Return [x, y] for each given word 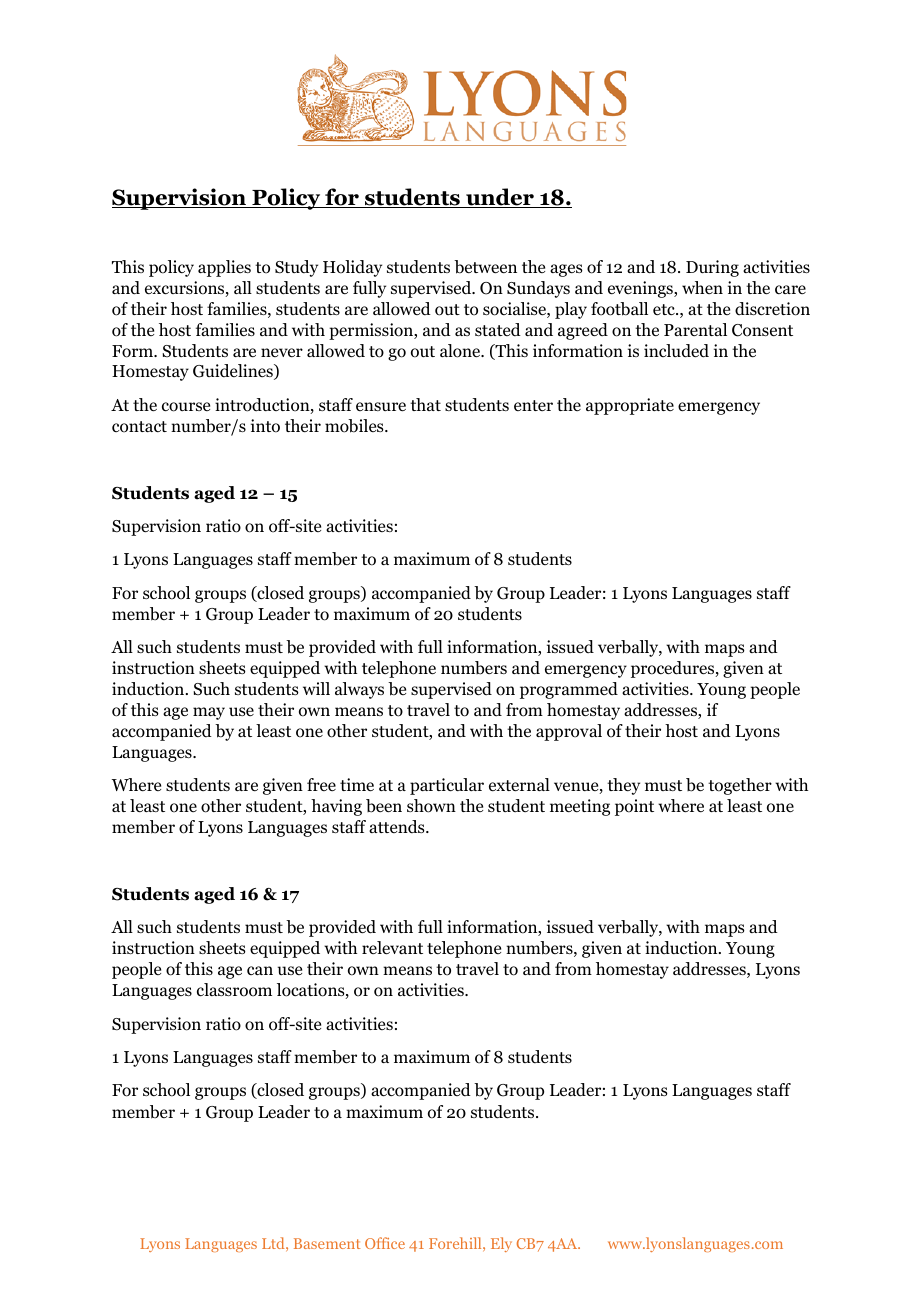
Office [385, 1243]
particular [447, 786]
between [485, 267]
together [740, 786]
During [712, 268]
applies [224, 268]
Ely [501, 1244]
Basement [327, 1243]
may [209, 713]
